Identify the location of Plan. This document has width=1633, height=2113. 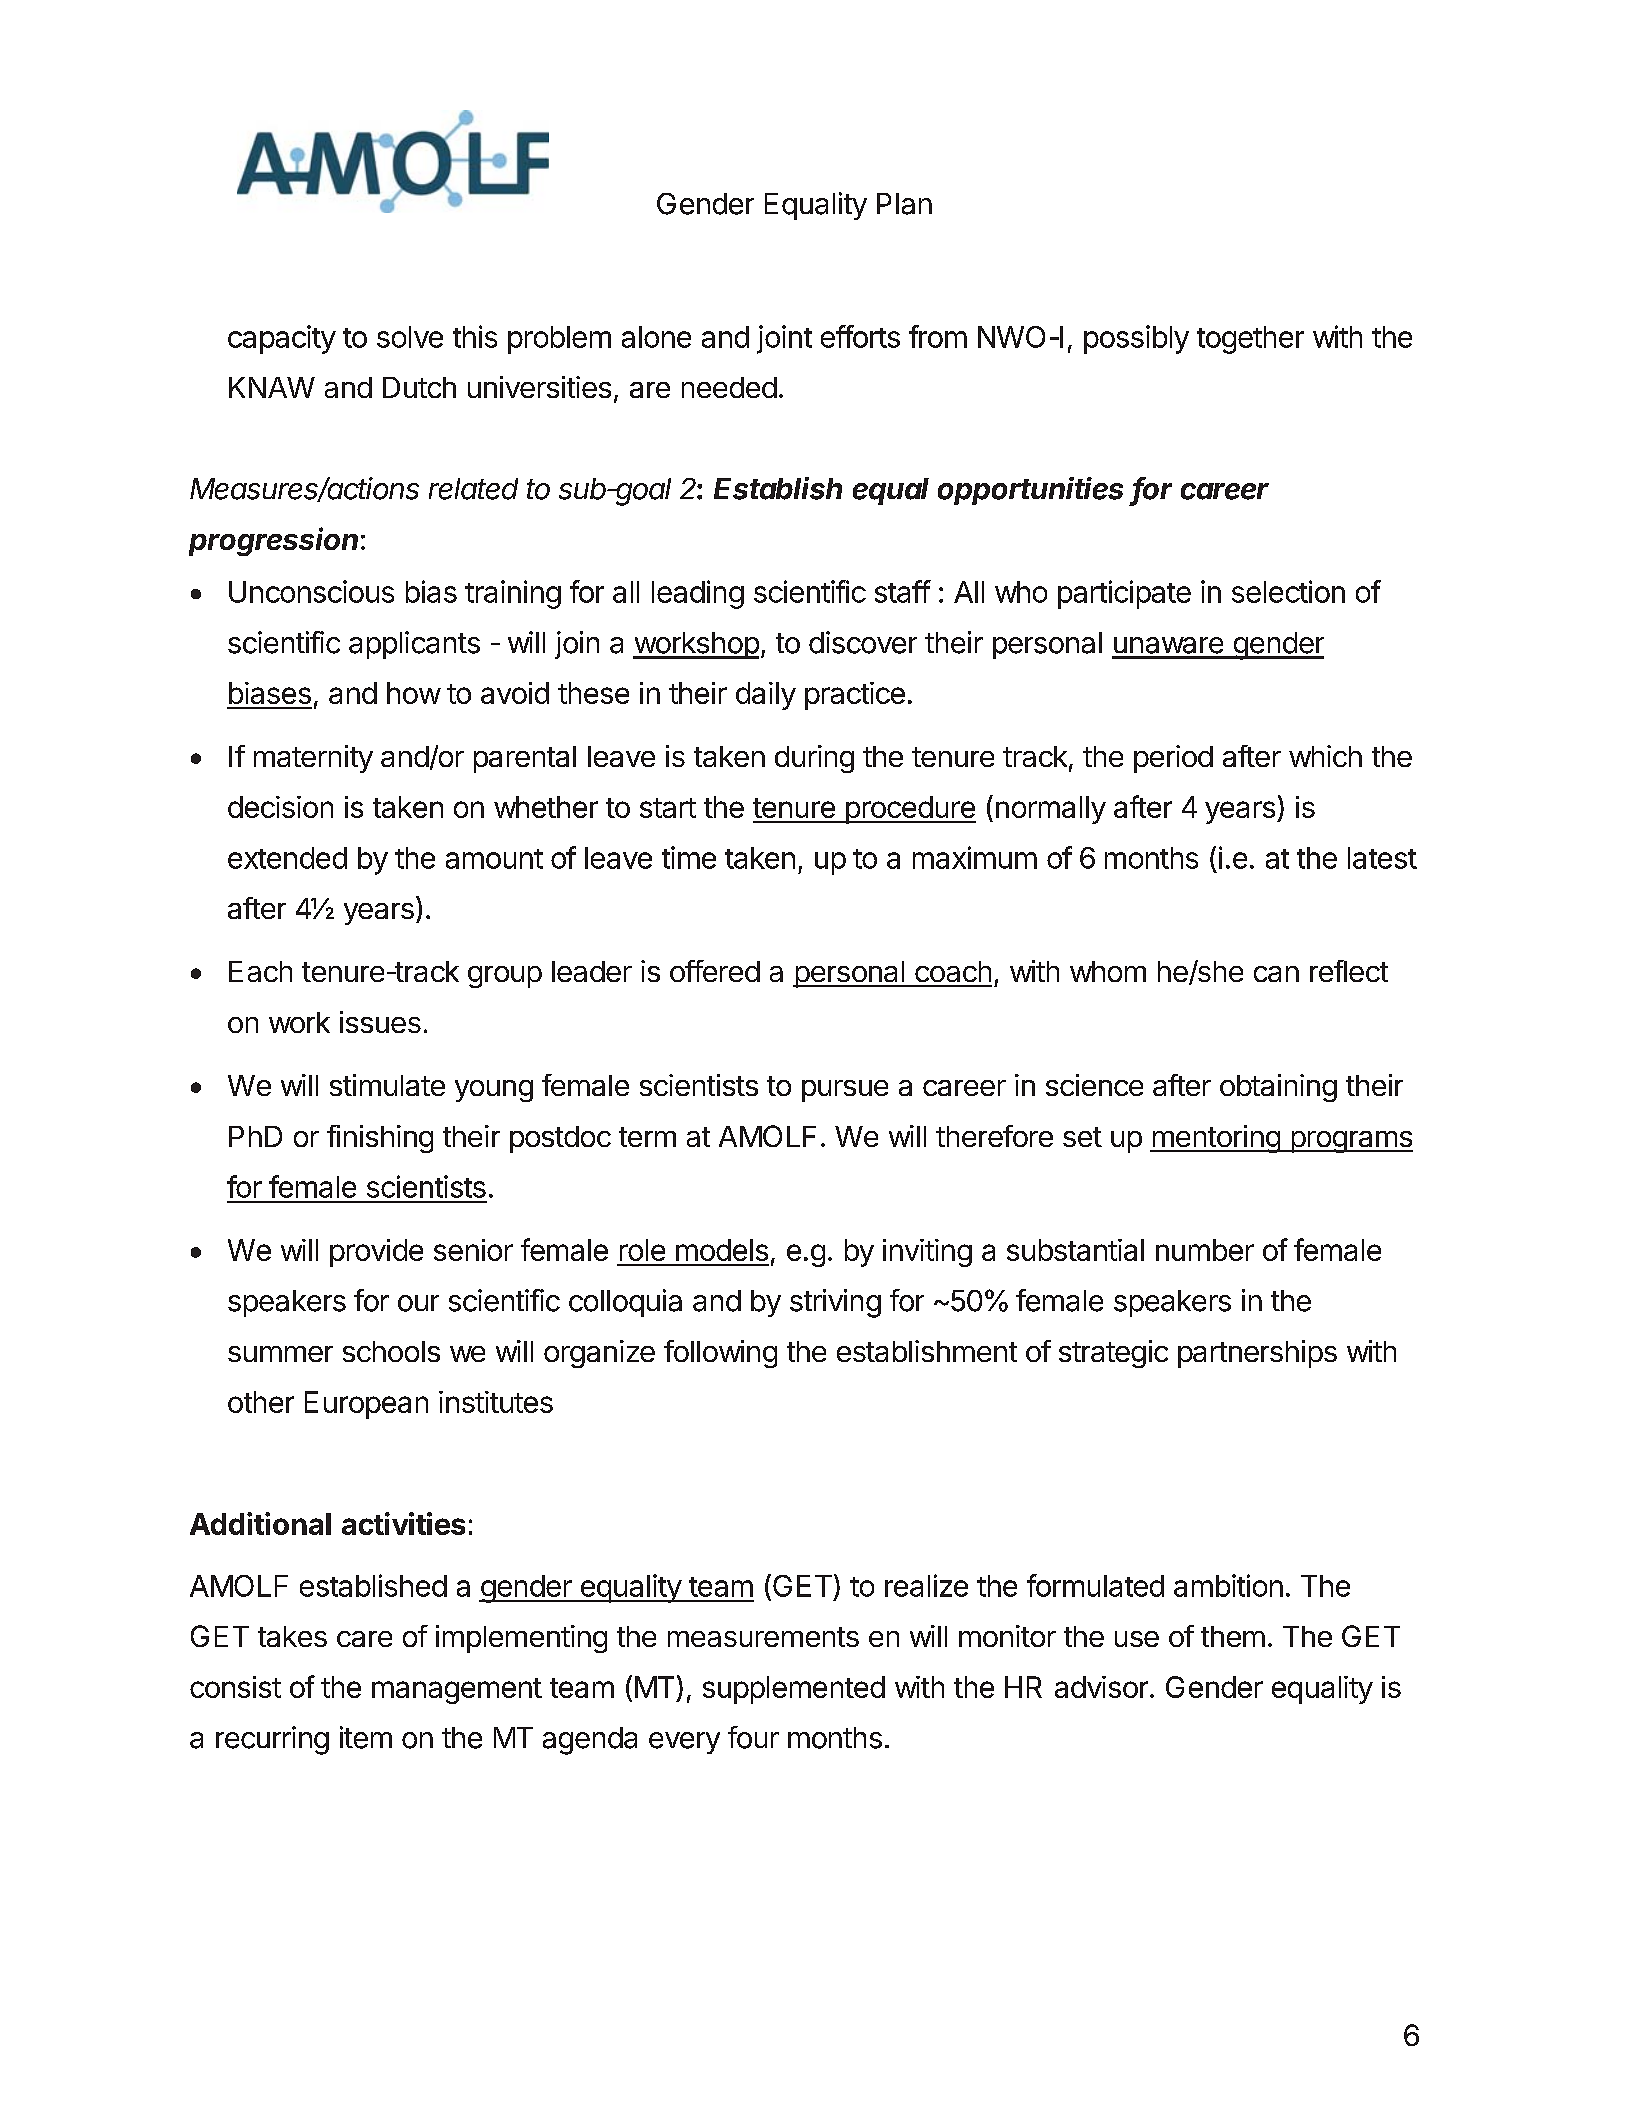
(904, 204).
